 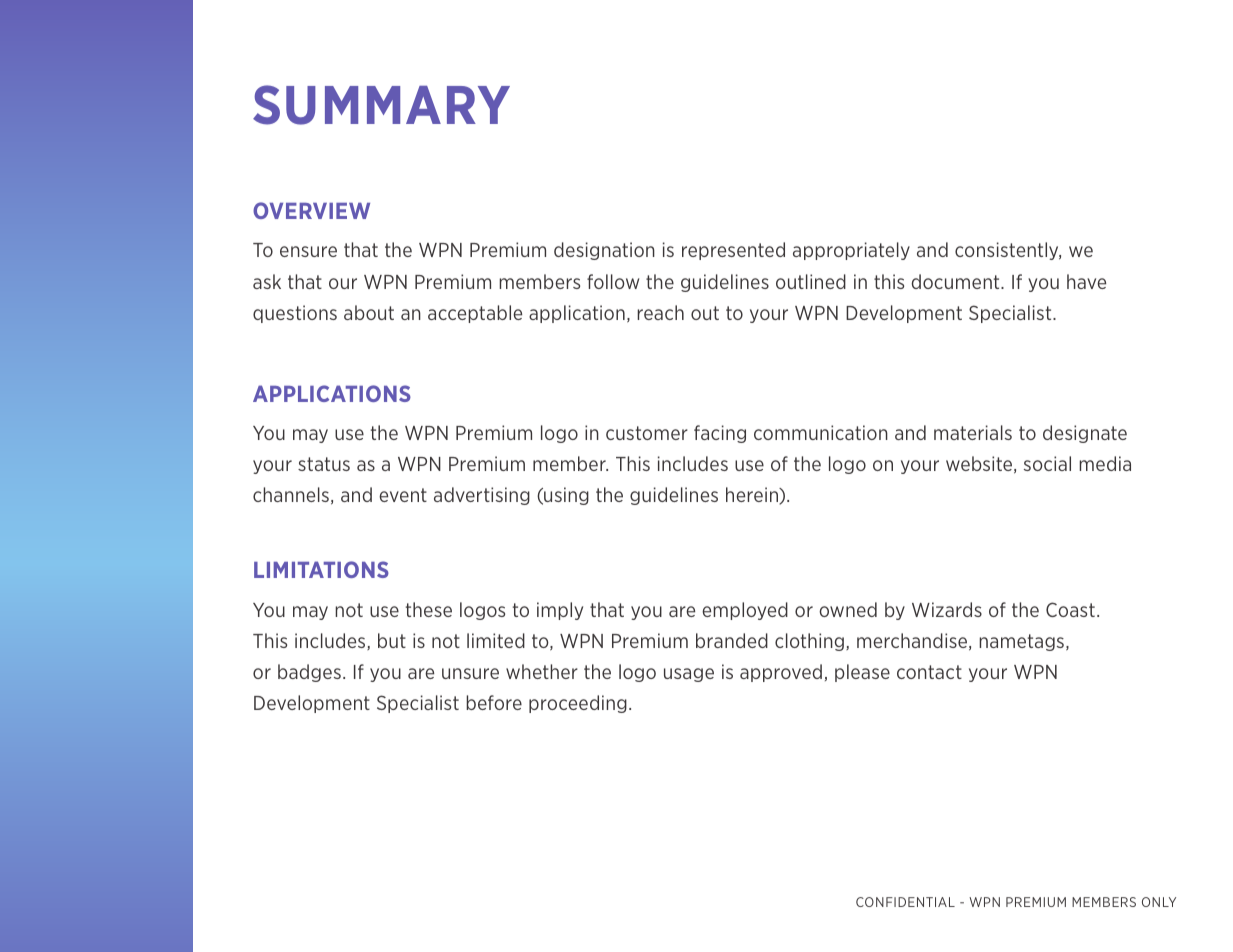 What do you see at coordinates (689, 675) in the screenshot?
I see `usage` at bounding box center [689, 675].
